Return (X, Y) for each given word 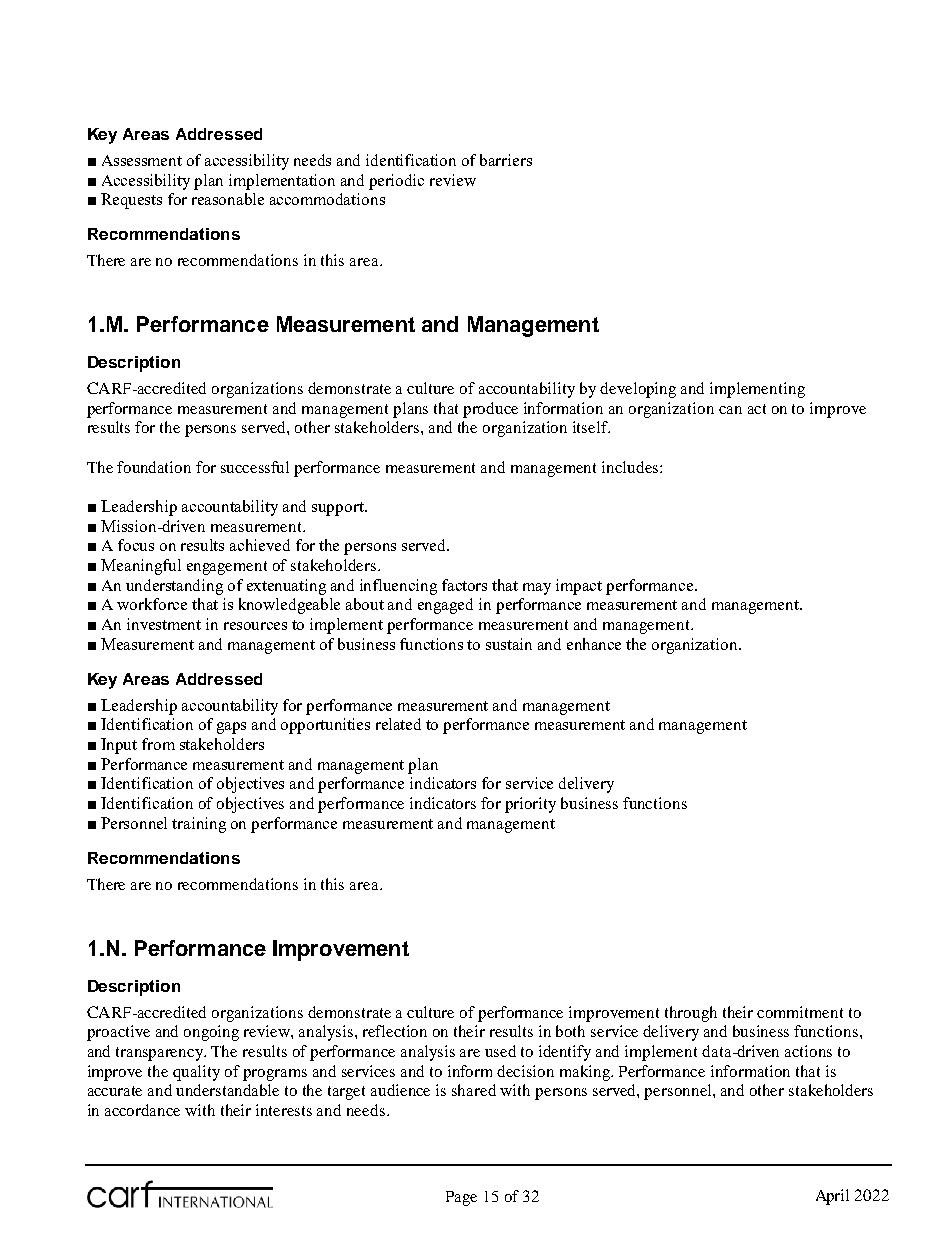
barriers (506, 160)
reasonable (228, 199)
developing (638, 390)
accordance (142, 1110)
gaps (231, 728)
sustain (509, 644)
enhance (594, 644)
